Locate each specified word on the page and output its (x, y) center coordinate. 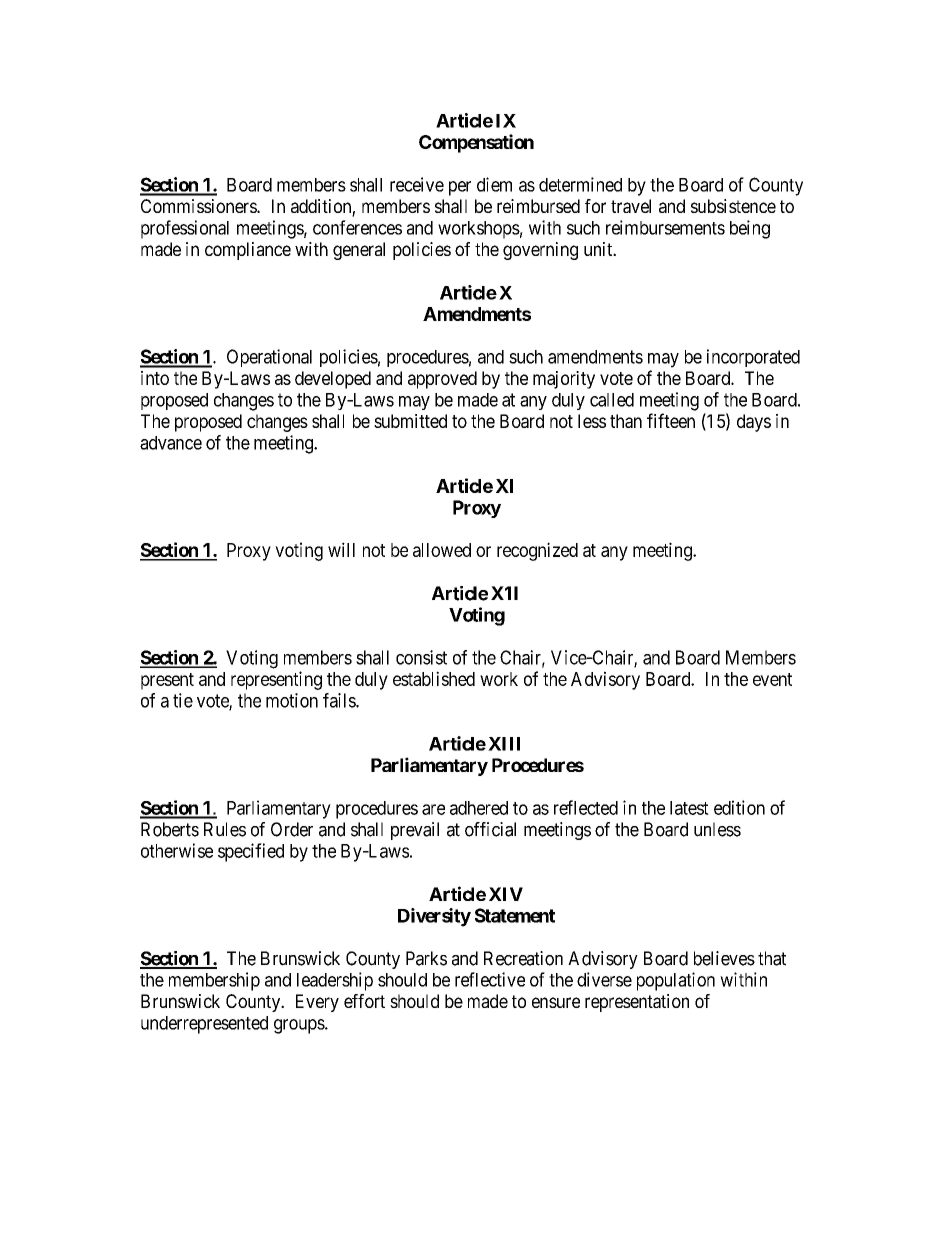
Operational (269, 358)
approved (442, 380)
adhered (479, 808)
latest (689, 808)
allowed (442, 550)
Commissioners (199, 206)
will (341, 549)
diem (494, 184)
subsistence (733, 206)
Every (317, 1003)
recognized (537, 551)
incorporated (753, 358)
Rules (225, 829)
